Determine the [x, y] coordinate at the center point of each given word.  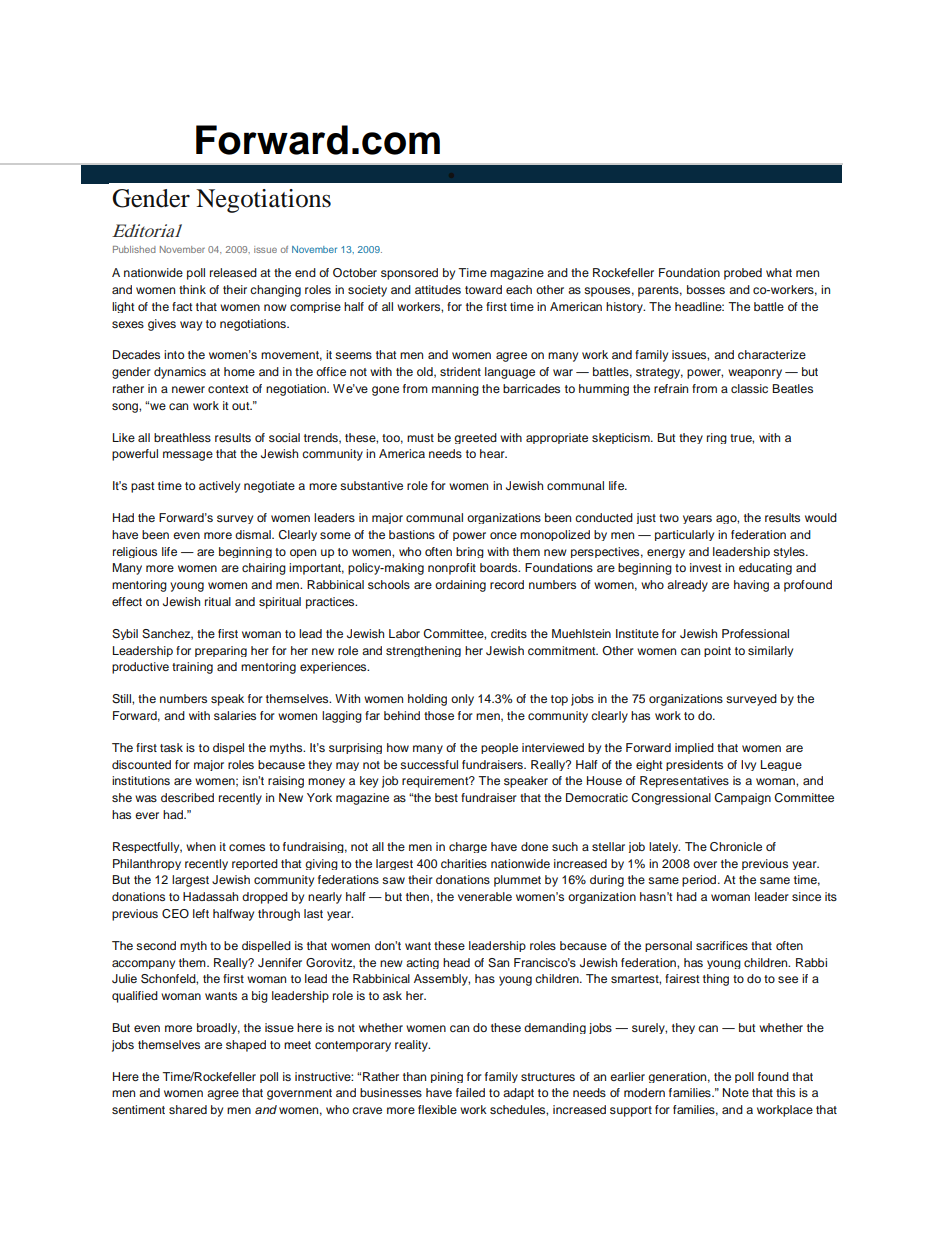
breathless [182, 437]
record [507, 584]
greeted [475, 438]
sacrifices [722, 945]
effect [127, 601]
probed [743, 274]
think [192, 289]
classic [749, 388]
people [499, 748]
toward [483, 289]
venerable [485, 896]
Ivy [748, 765]
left [201, 913]
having [751, 586]
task [171, 747]
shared [188, 1109]
